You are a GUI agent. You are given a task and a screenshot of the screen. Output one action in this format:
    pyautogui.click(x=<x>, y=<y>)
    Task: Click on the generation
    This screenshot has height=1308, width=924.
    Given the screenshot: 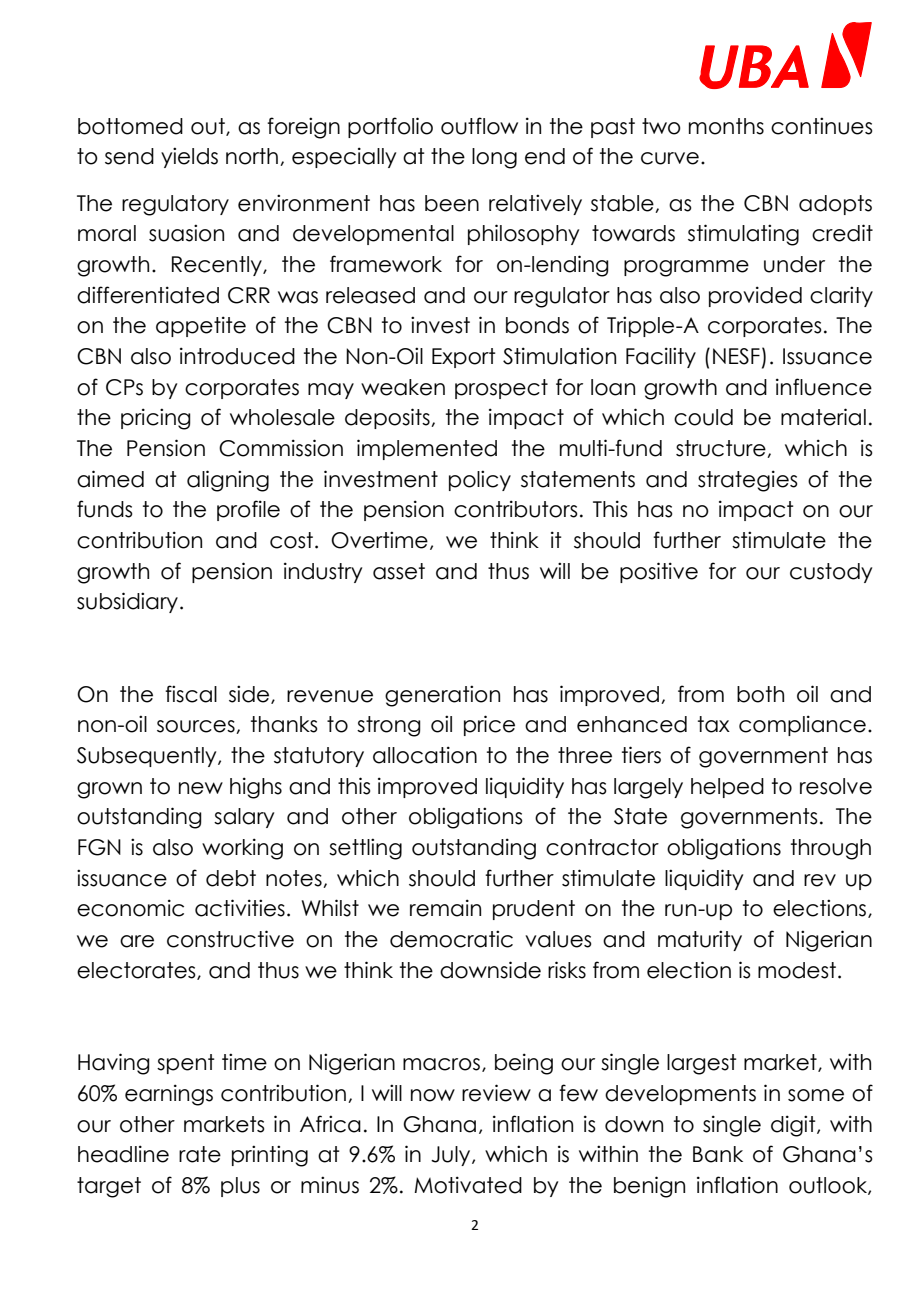 What is the action you would take?
    pyautogui.click(x=442, y=696)
